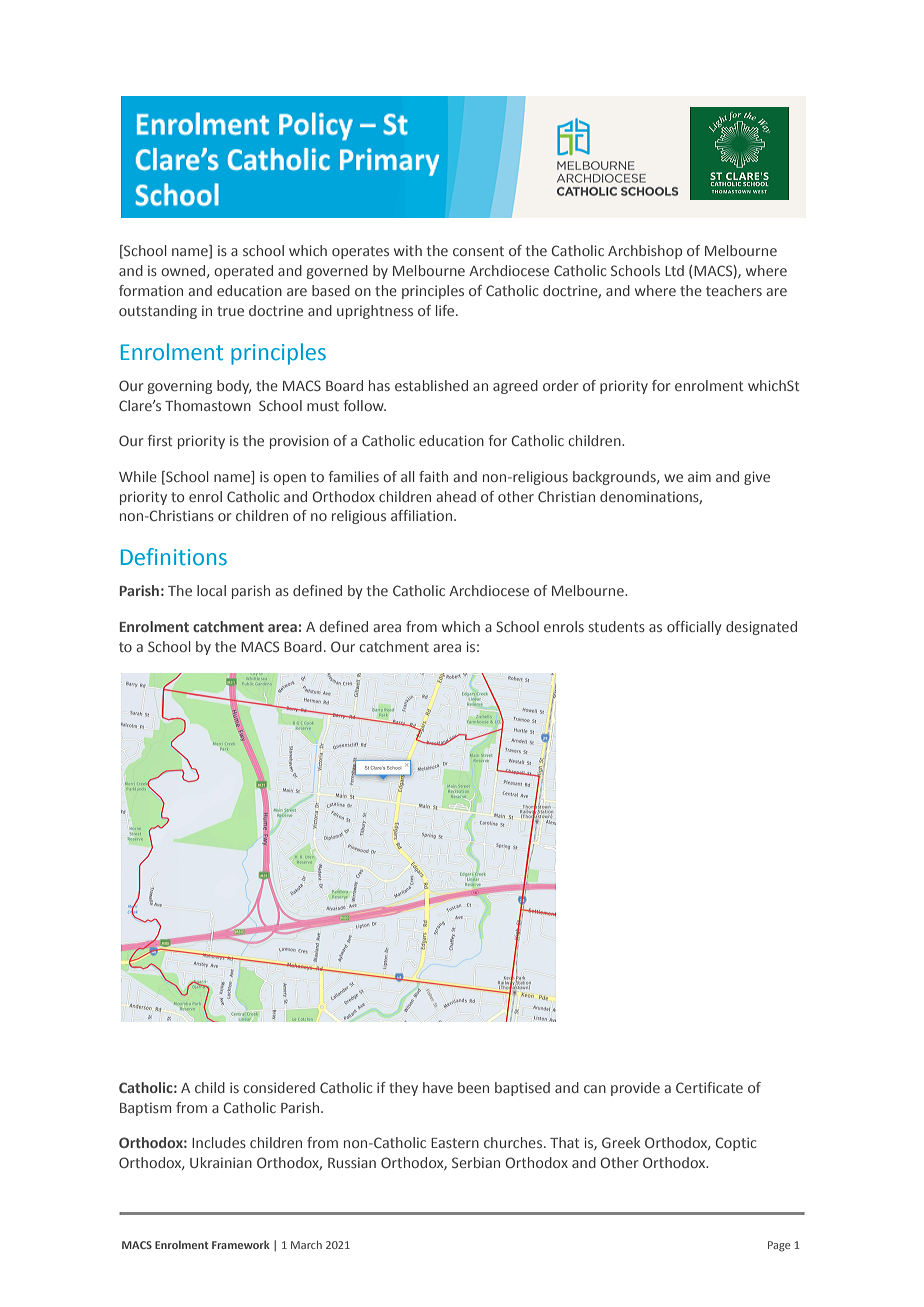 The width and height of the screenshot is (924, 1307). Describe the element at coordinates (446, 310) in the screenshot. I see `life` at that location.
